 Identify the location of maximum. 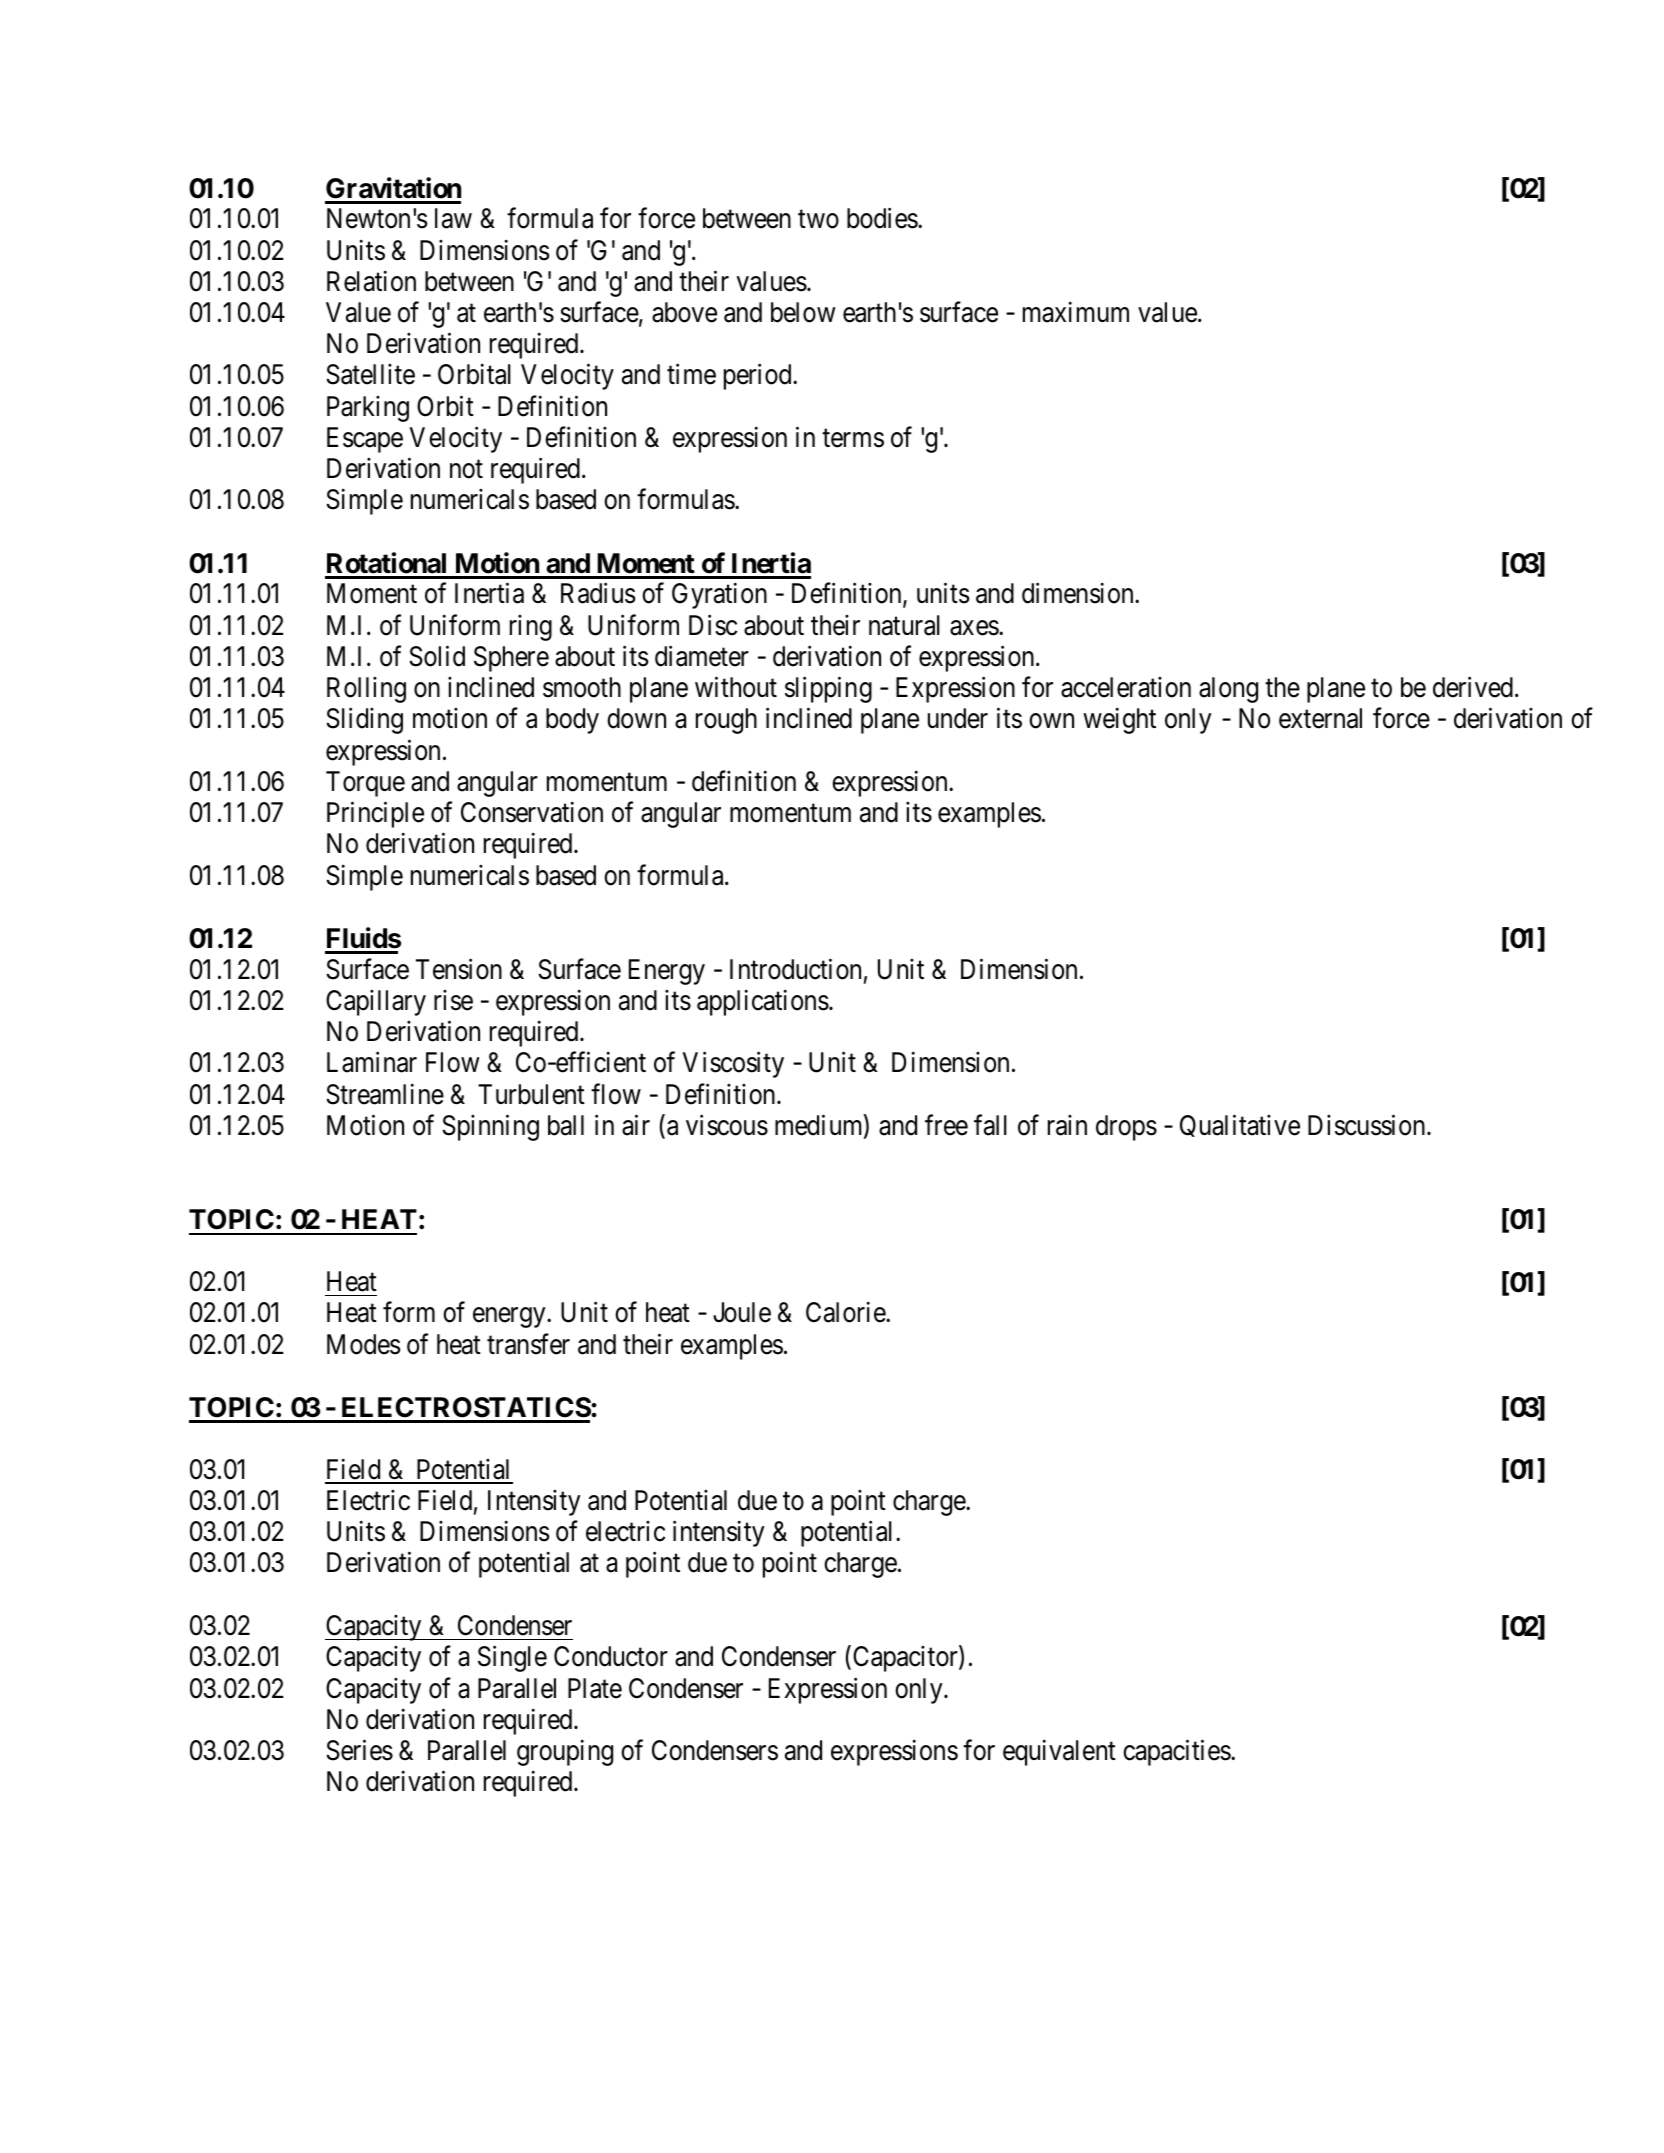
(1076, 312).
